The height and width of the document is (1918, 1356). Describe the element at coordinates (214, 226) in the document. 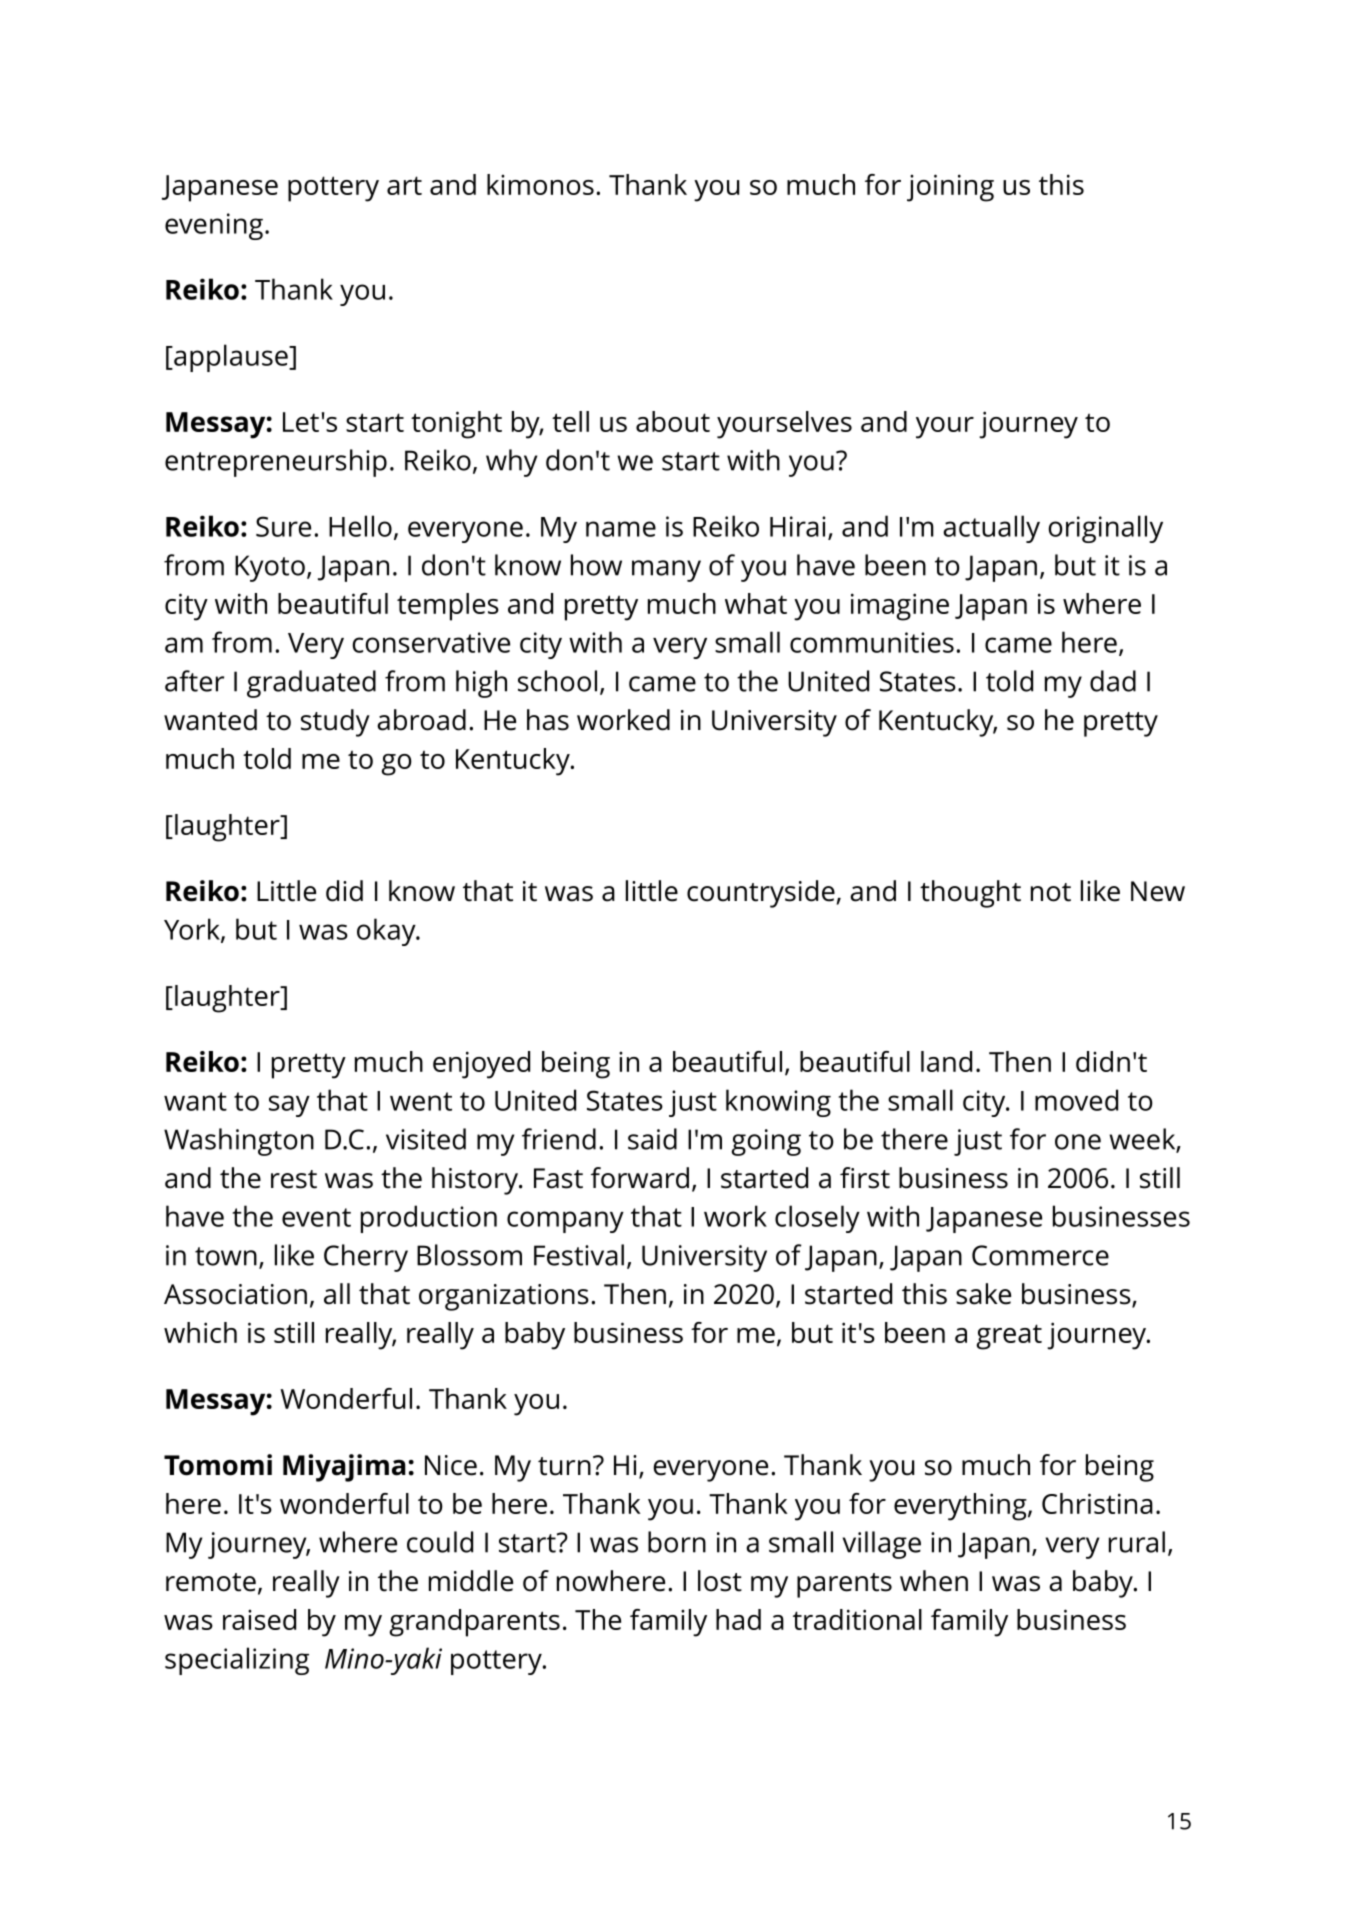

I see `evening` at that location.
